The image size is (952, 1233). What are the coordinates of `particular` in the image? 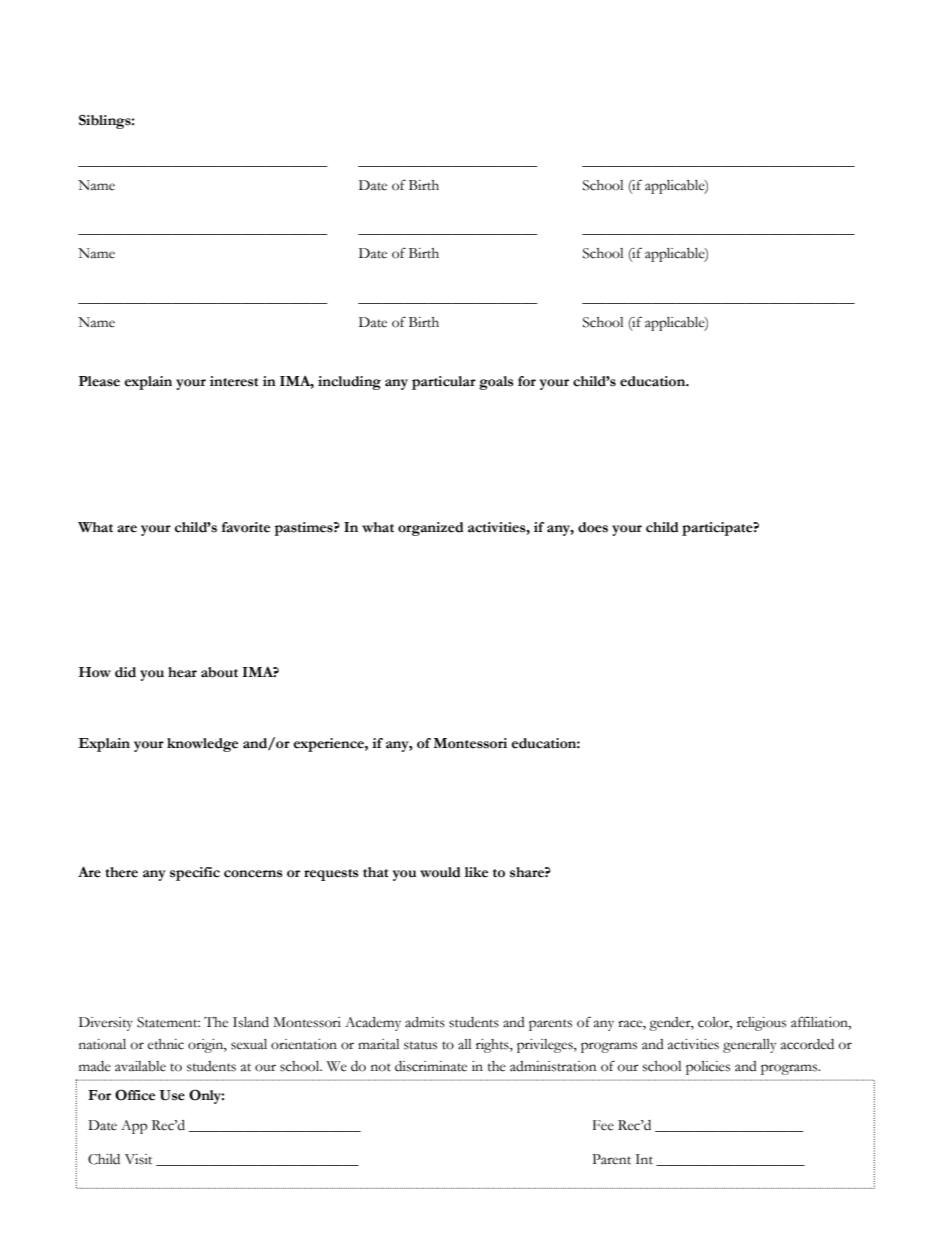 It's located at (444, 383).
